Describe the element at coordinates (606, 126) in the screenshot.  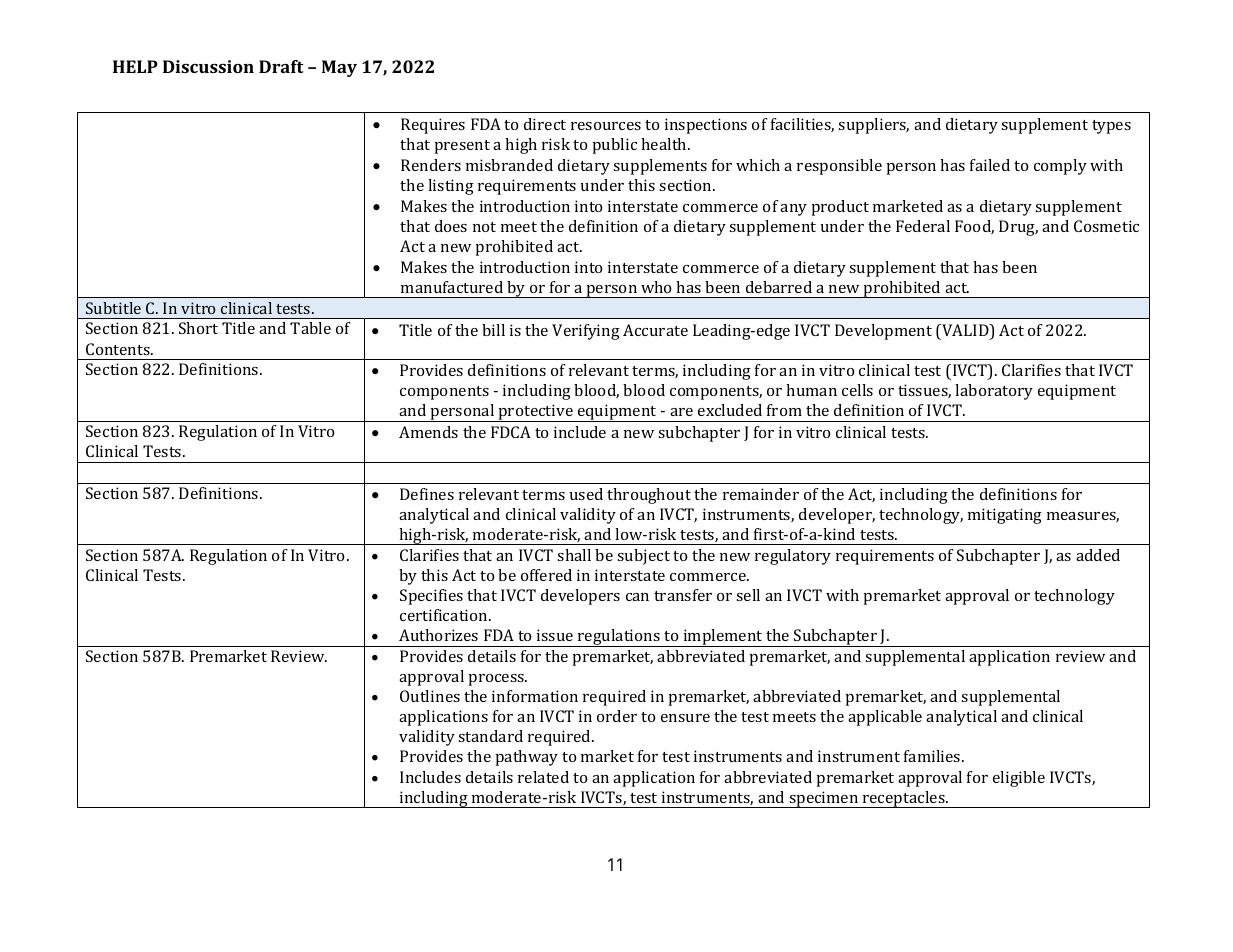
I see `resources` at that location.
